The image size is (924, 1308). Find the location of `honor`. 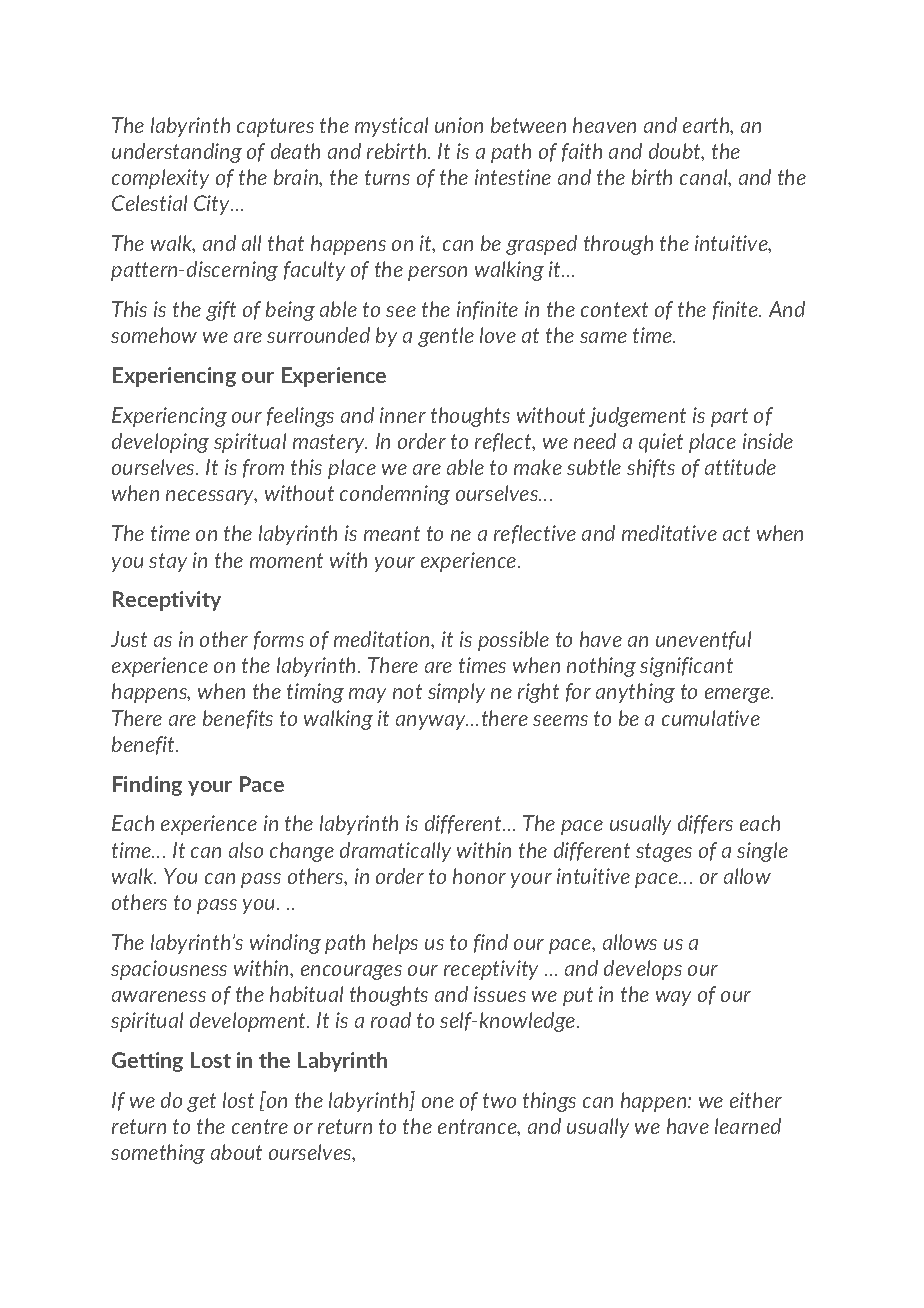

honor is located at coordinates (479, 876).
